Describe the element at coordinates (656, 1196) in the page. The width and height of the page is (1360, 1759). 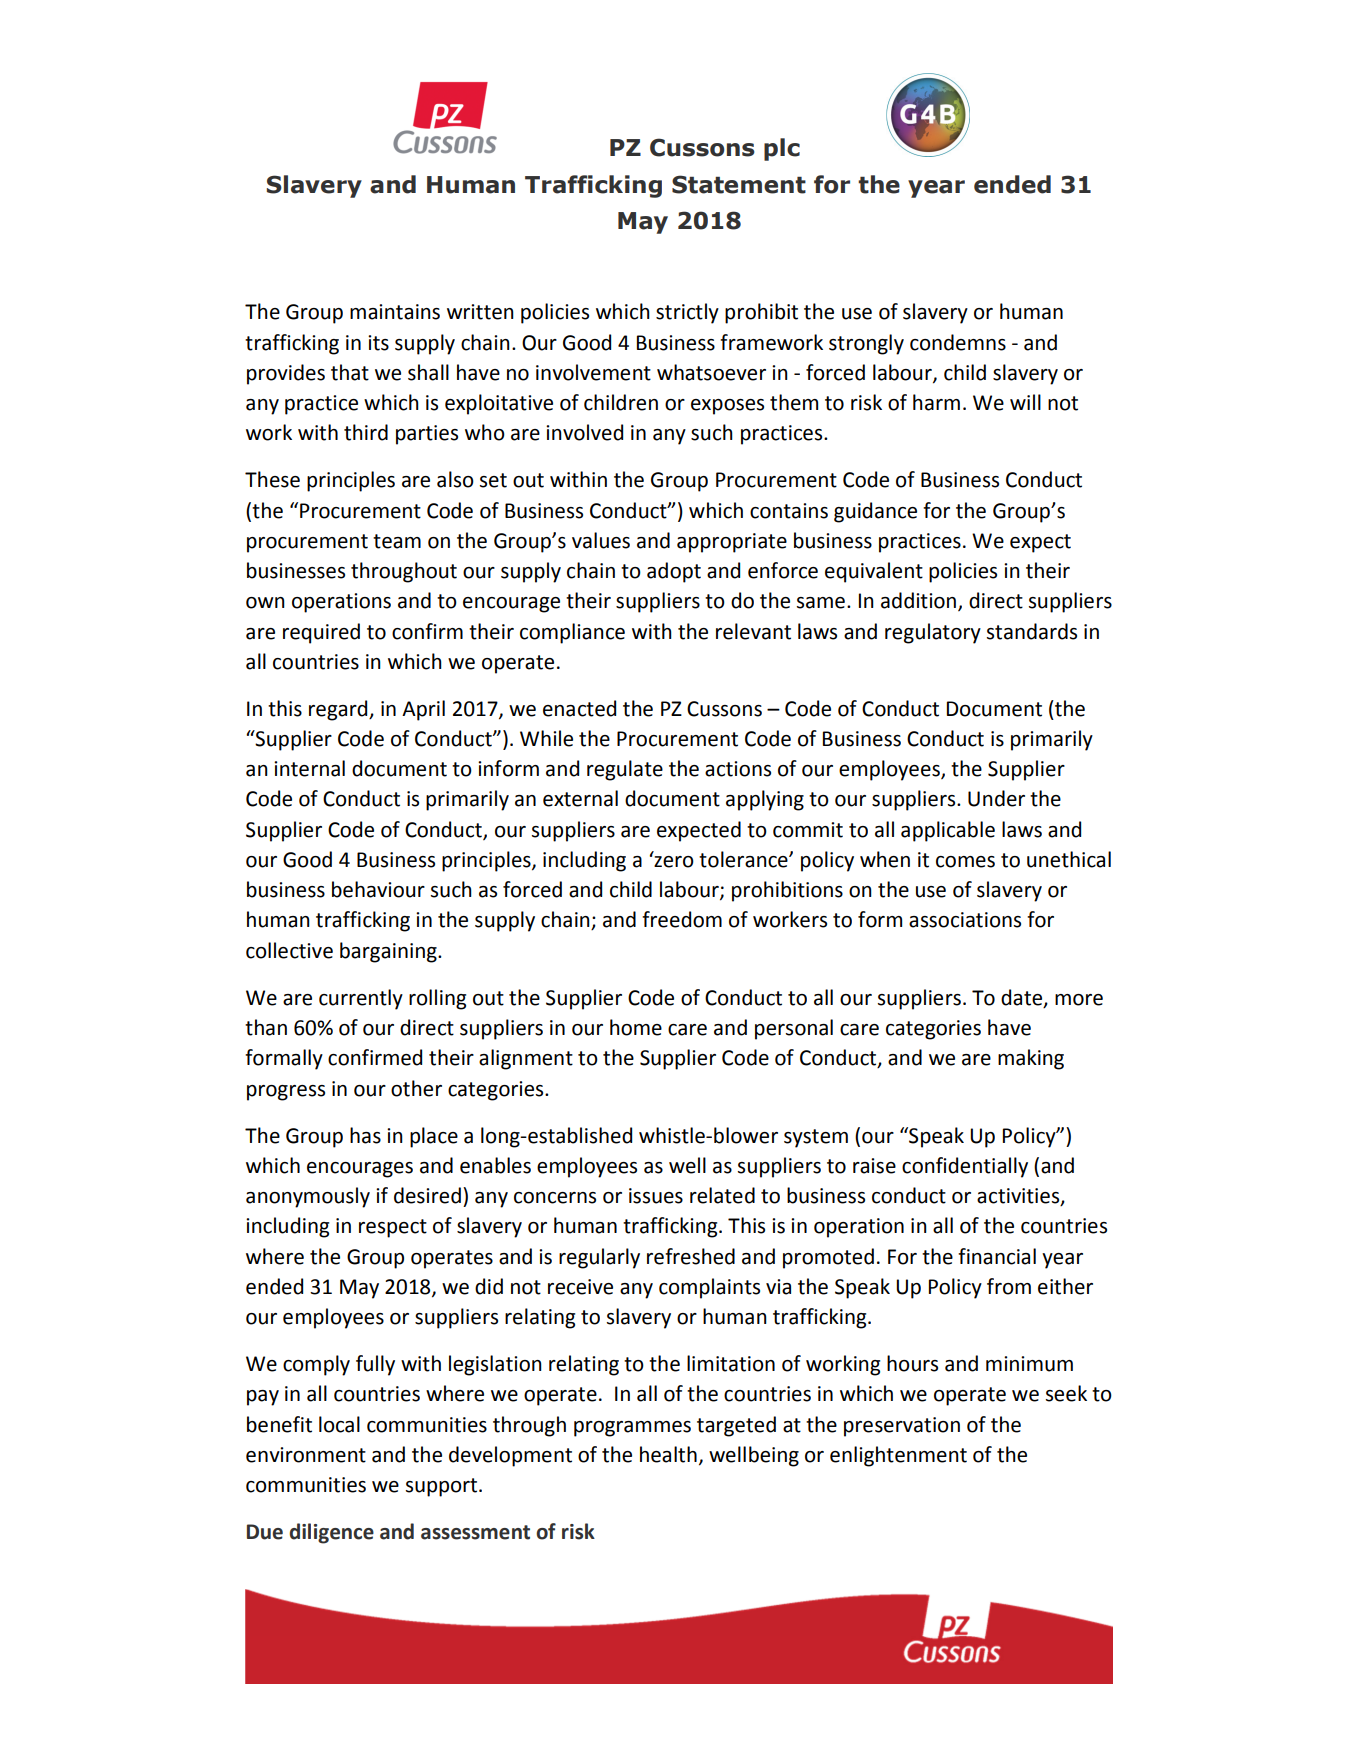
I see `issues` at that location.
